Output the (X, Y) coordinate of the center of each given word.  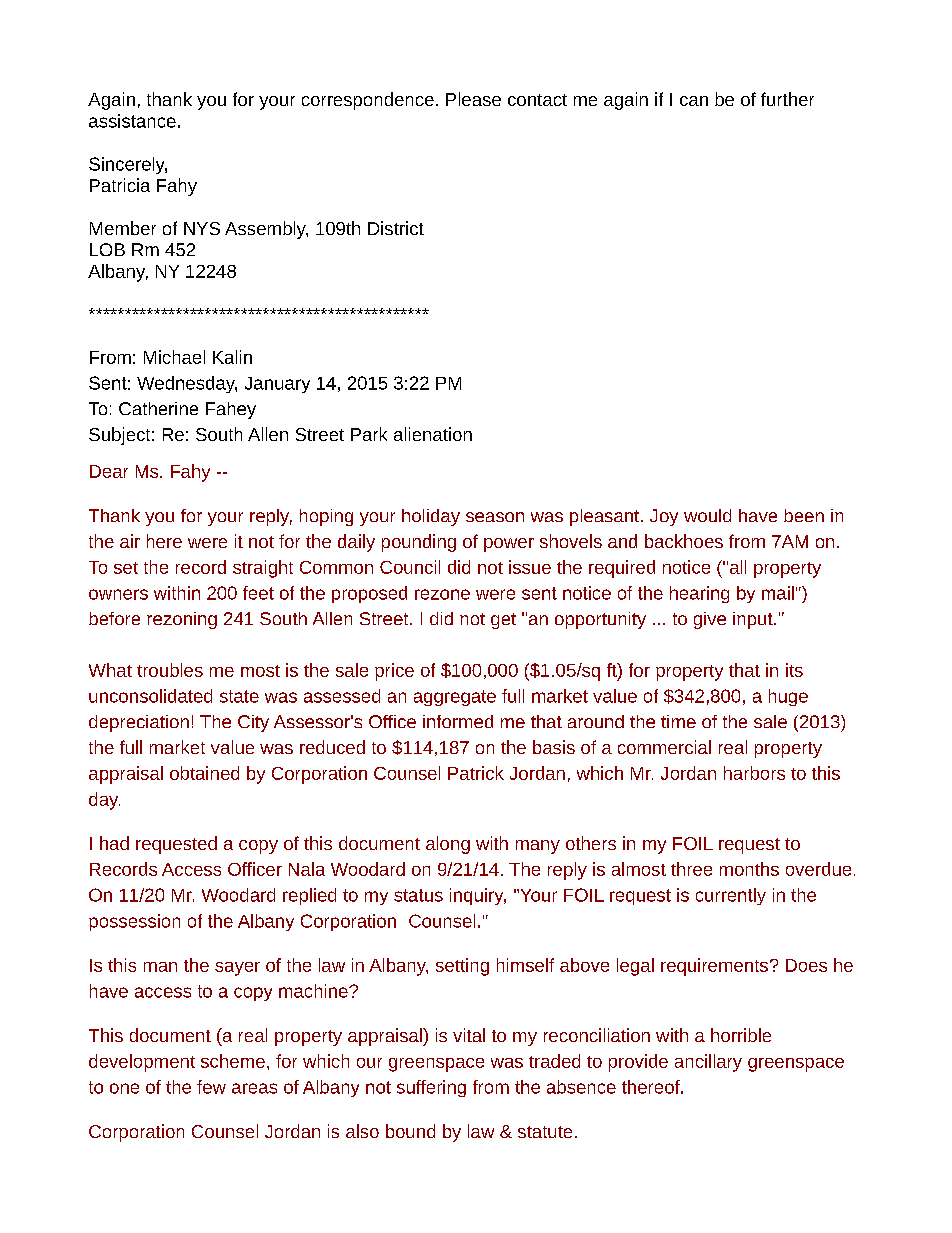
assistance (132, 121)
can (694, 101)
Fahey (231, 410)
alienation (433, 434)
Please (473, 99)
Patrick (476, 773)
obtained (204, 773)
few (211, 1087)
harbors (754, 773)
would (707, 515)
